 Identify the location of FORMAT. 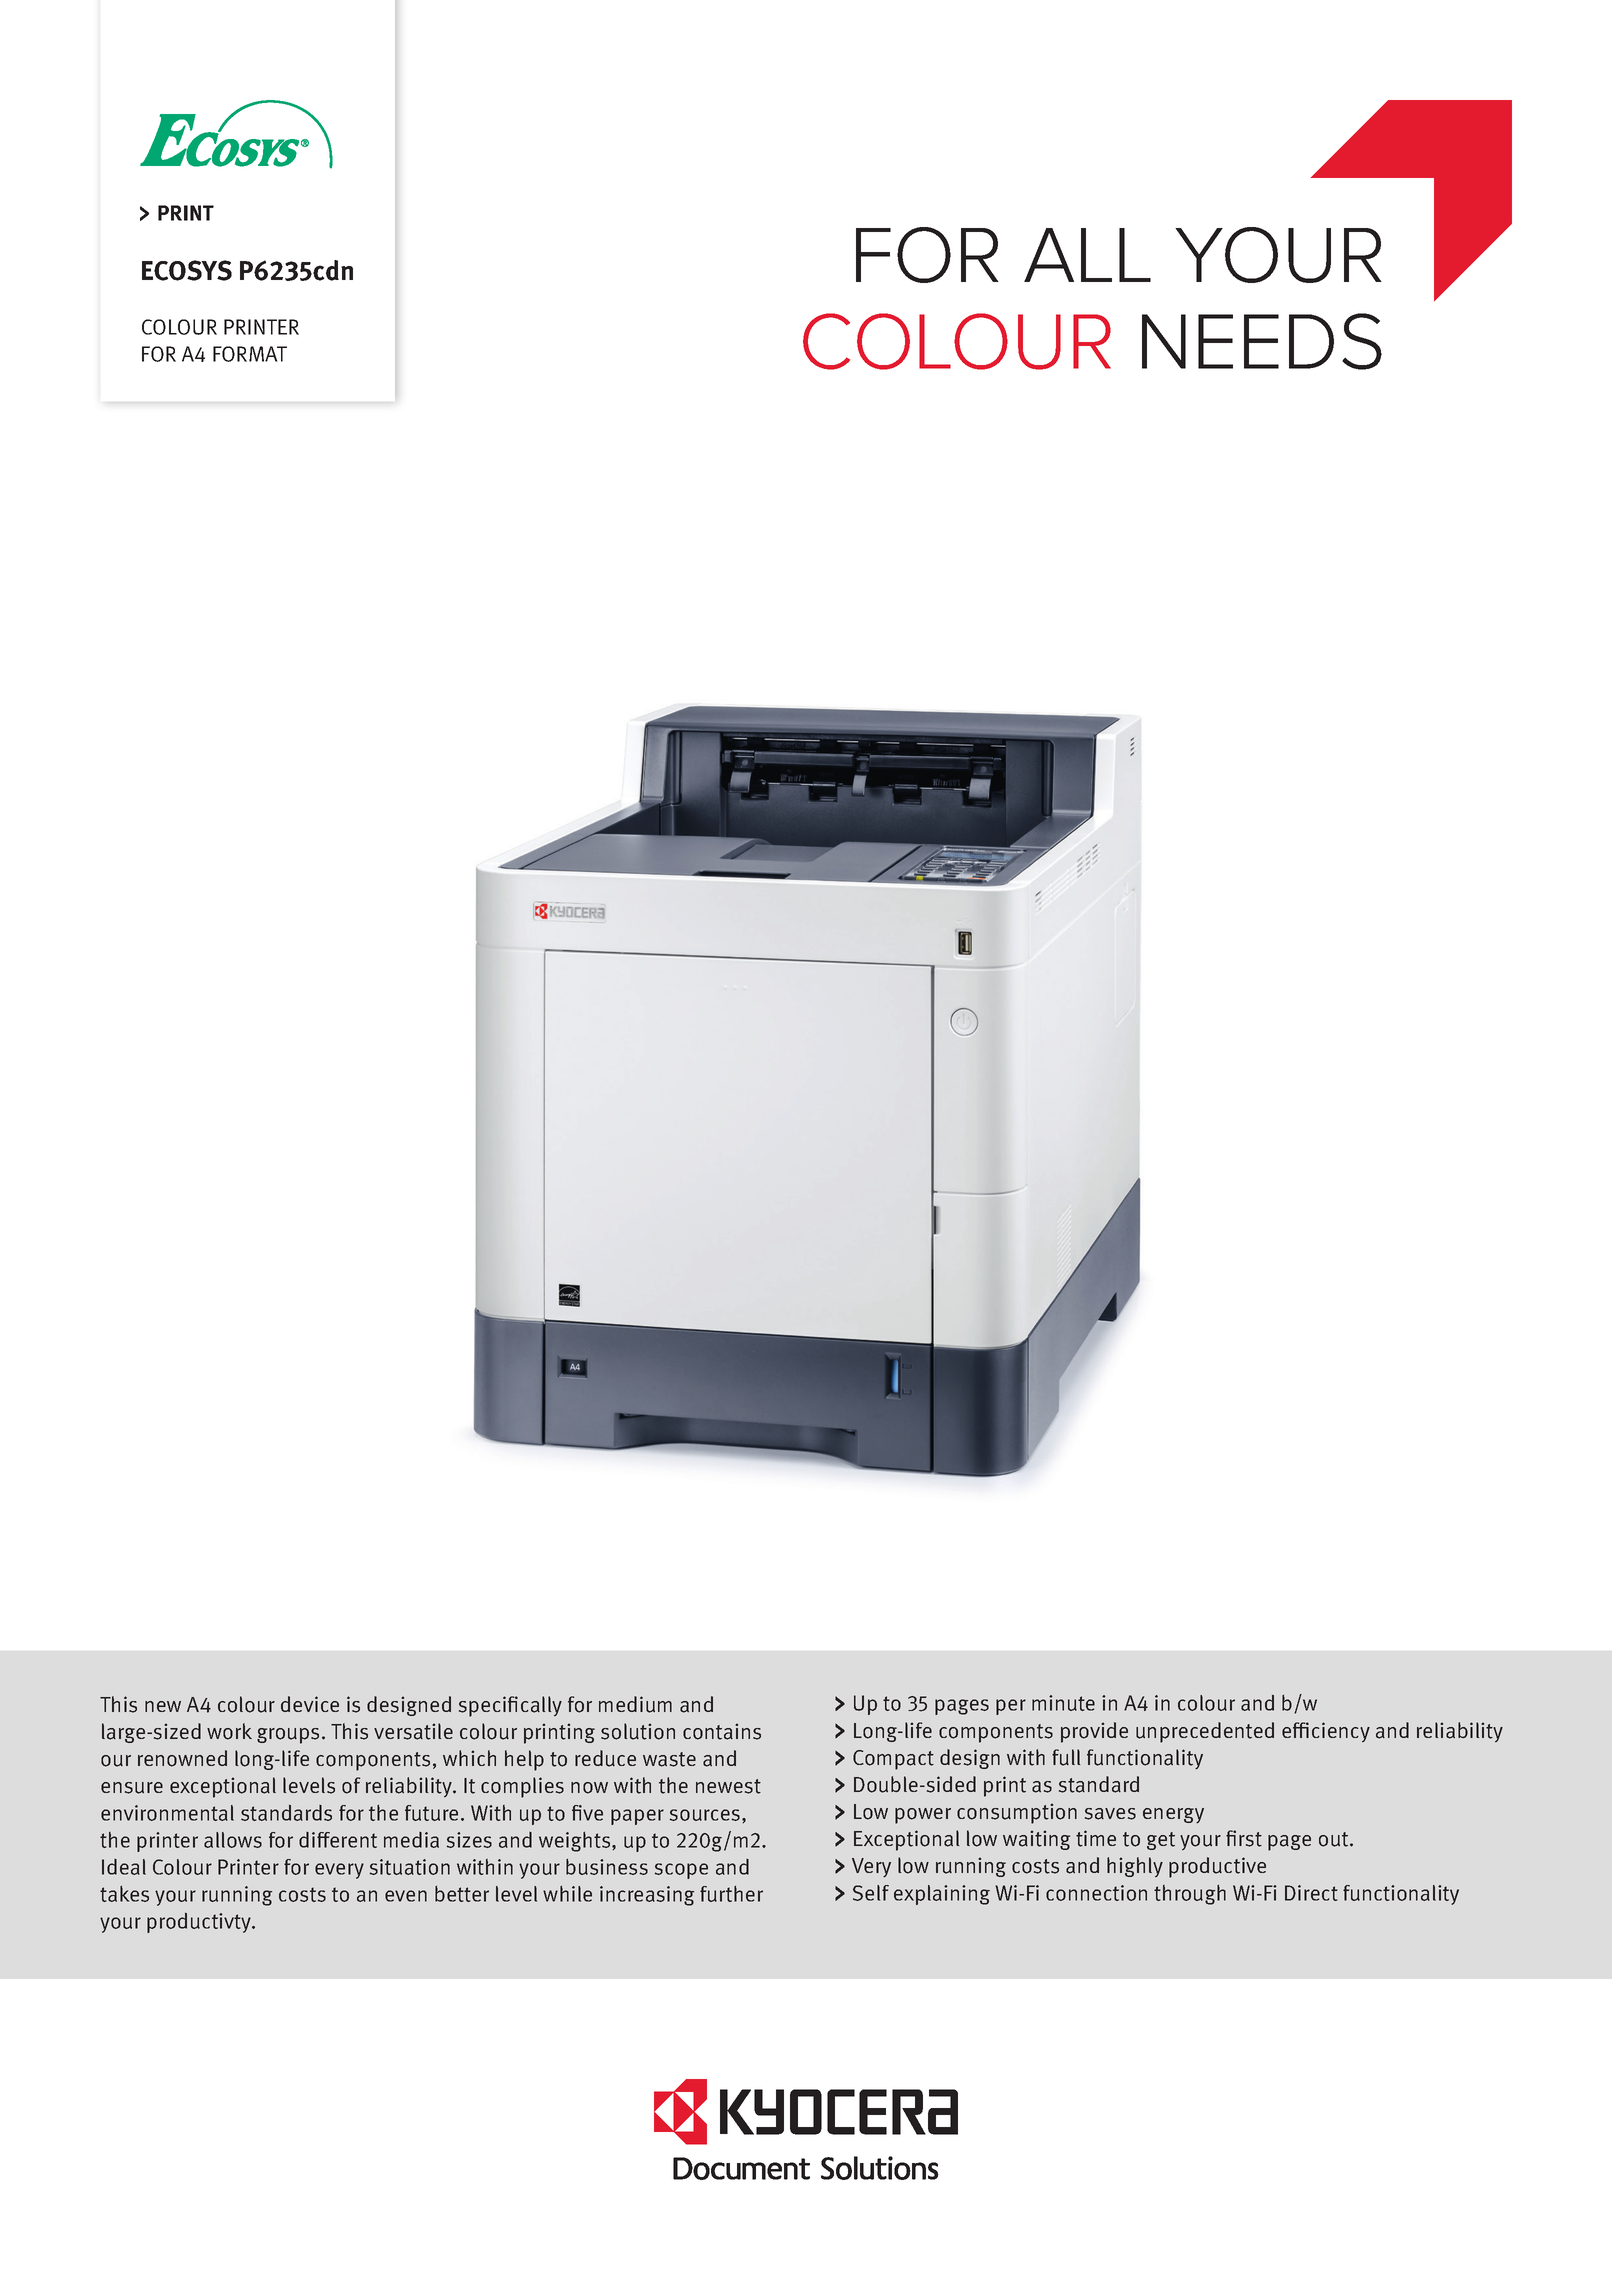
(250, 354).
